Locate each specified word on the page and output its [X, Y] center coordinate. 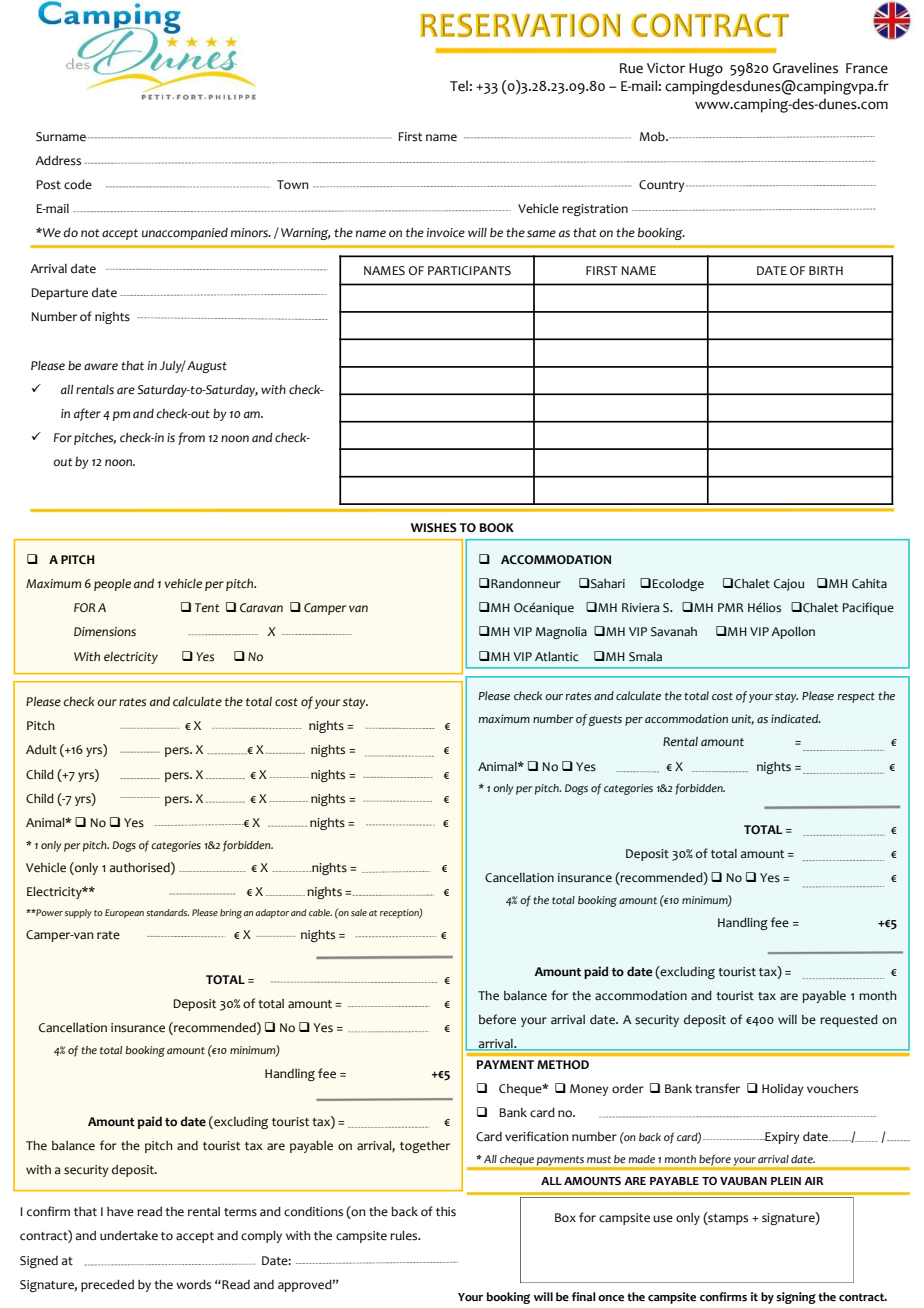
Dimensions [105, 632]
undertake [129, 1236]
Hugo [706, 70]
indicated [796, 718]
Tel [459, 86]
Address [58, 160]
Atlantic [557, 657]
